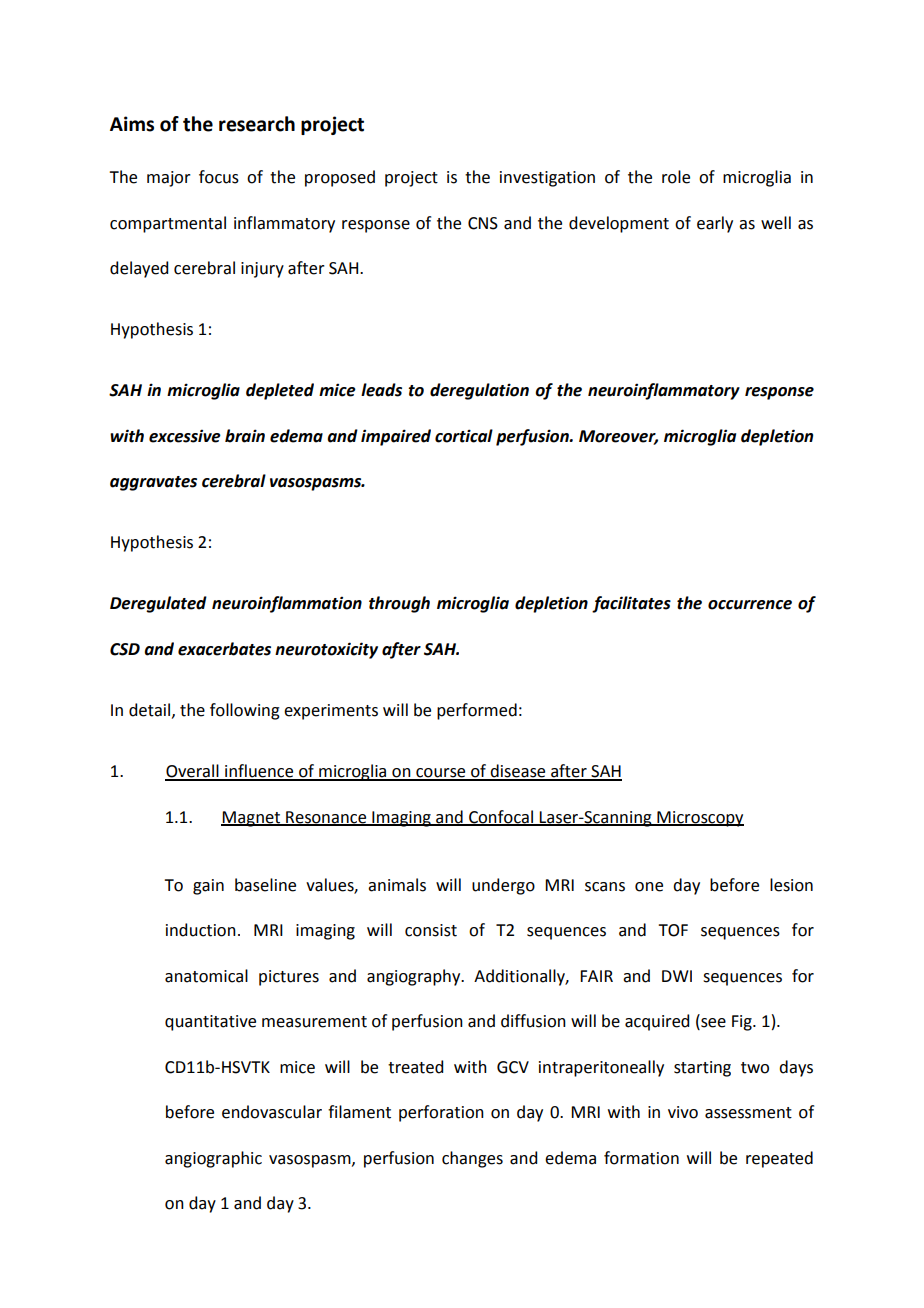 The width and height of the screenshot is (924, 1308). What do you see at coordinates (547, 179) in the screenshot?
I see `investigation` at bounding box center [547, 179].
